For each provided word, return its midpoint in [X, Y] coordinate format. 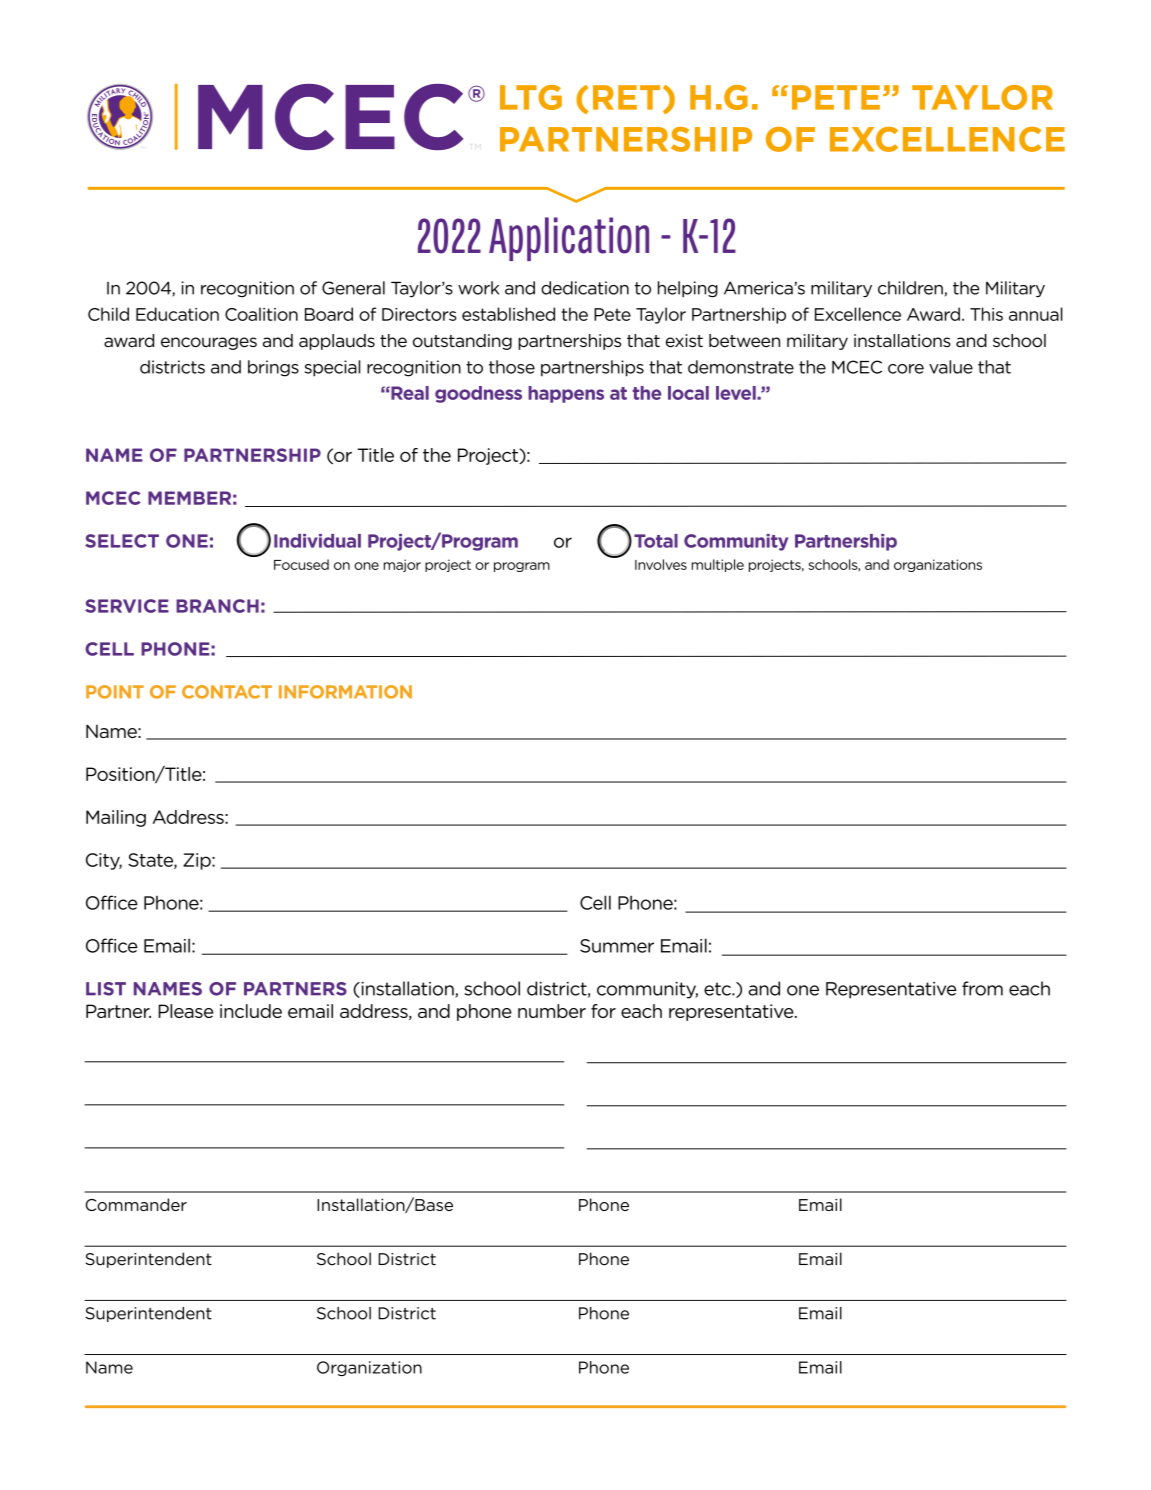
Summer [617, 946]
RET [626, 97]
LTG [531, 97]
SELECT [122, 541]
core [906, 369]
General [353, 288]
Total [656, 541]
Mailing [116, 818]
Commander [136, 1204]
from [982, 988]
